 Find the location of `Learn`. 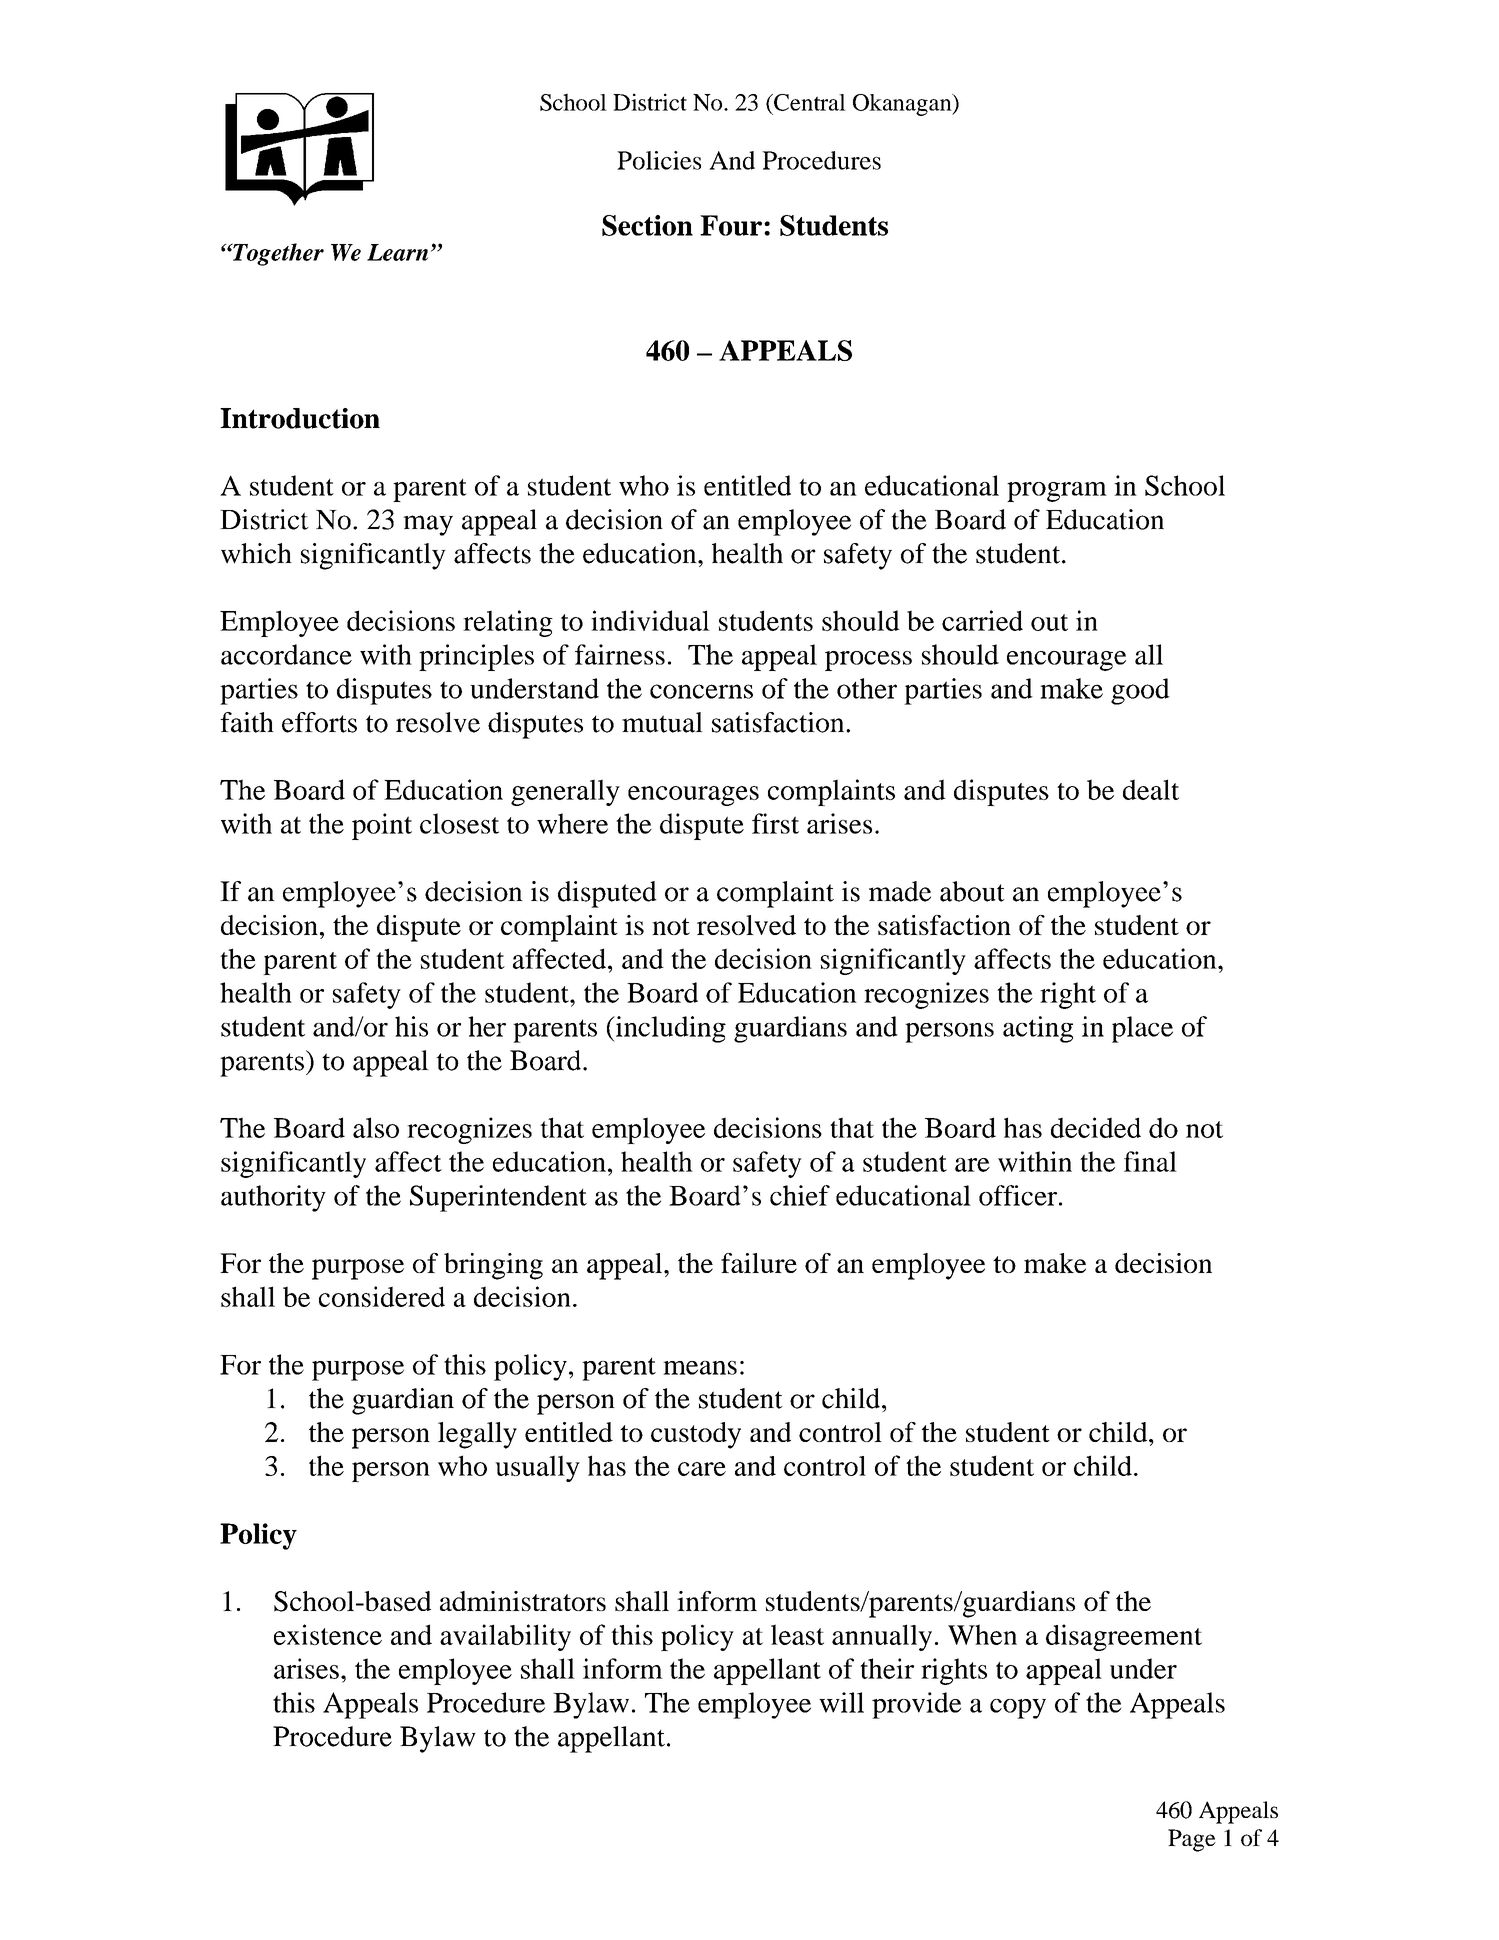

Learn is located at coordinates (397, 252).
